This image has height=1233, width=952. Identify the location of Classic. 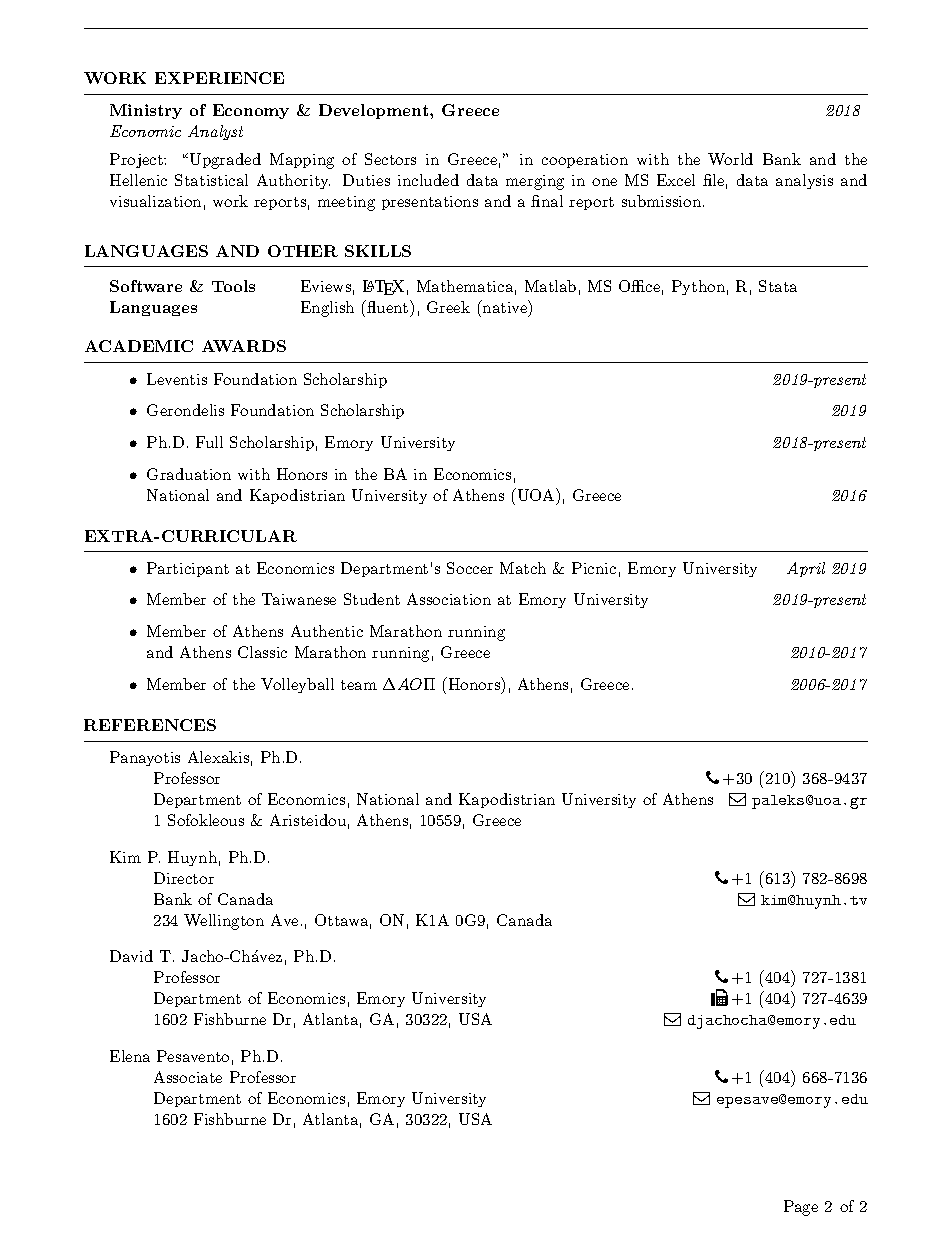
(262, 652).
